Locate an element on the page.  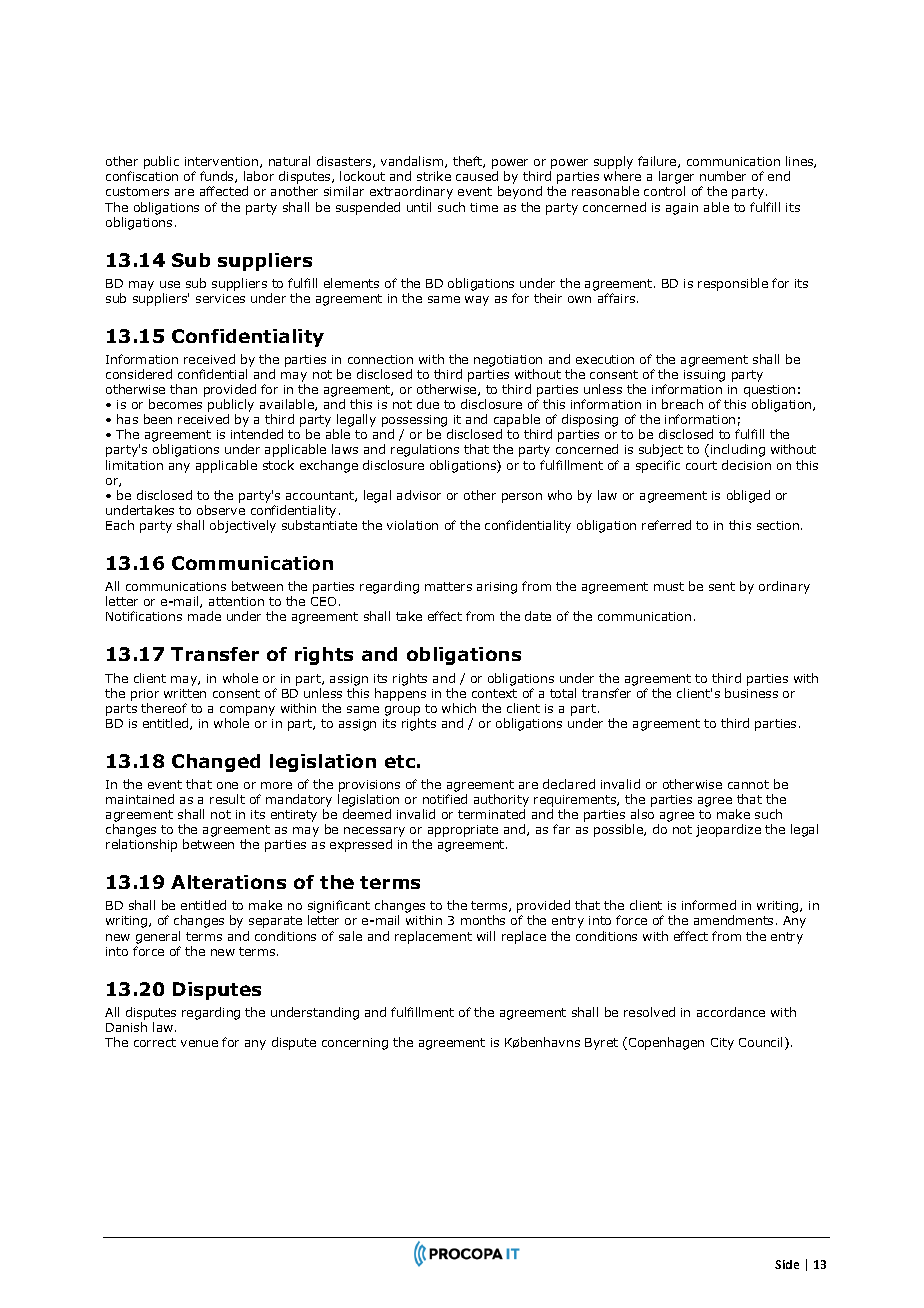
strike is located at coordinates (434, 176).
